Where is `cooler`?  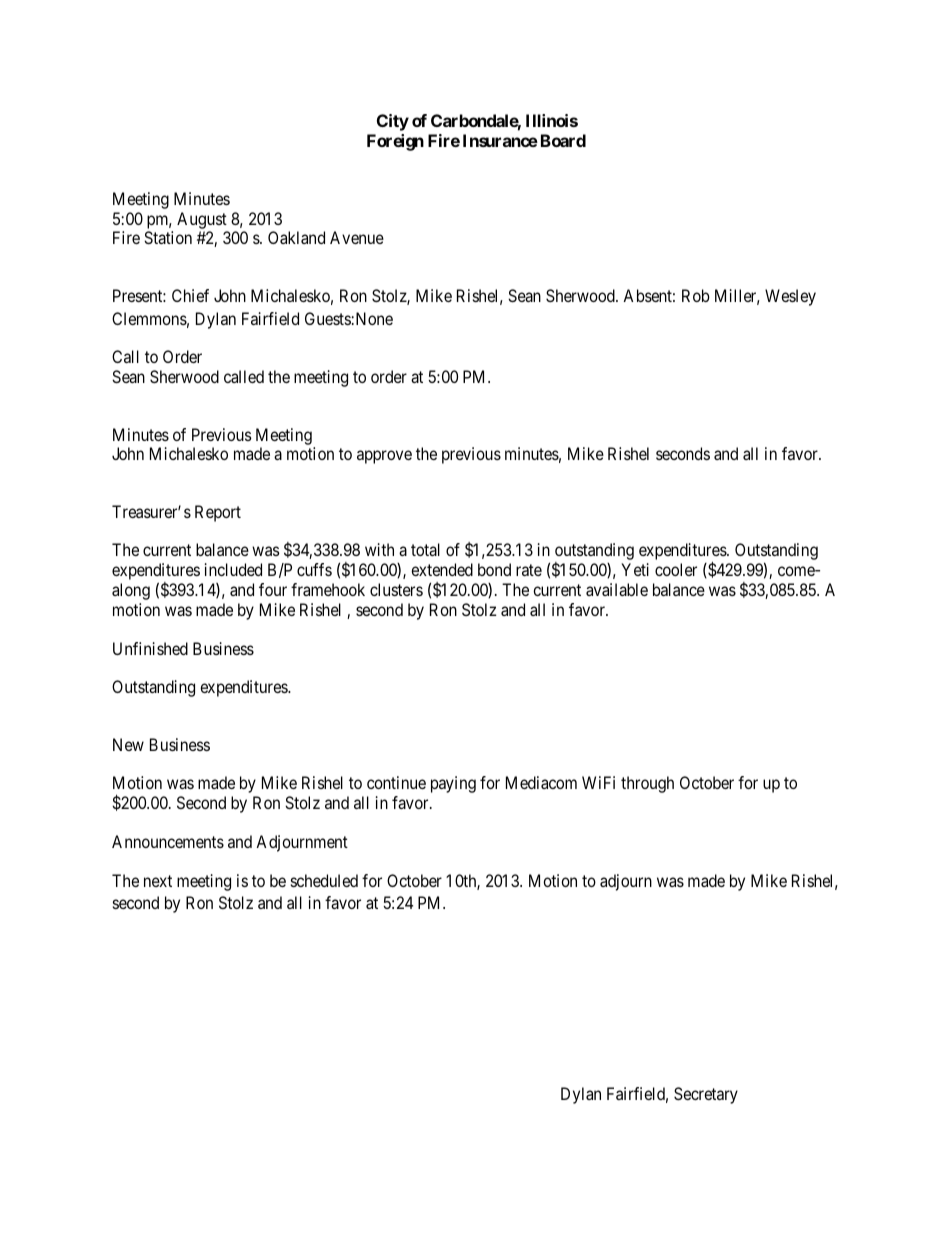
cooler is located at coordinates (676, 569).
